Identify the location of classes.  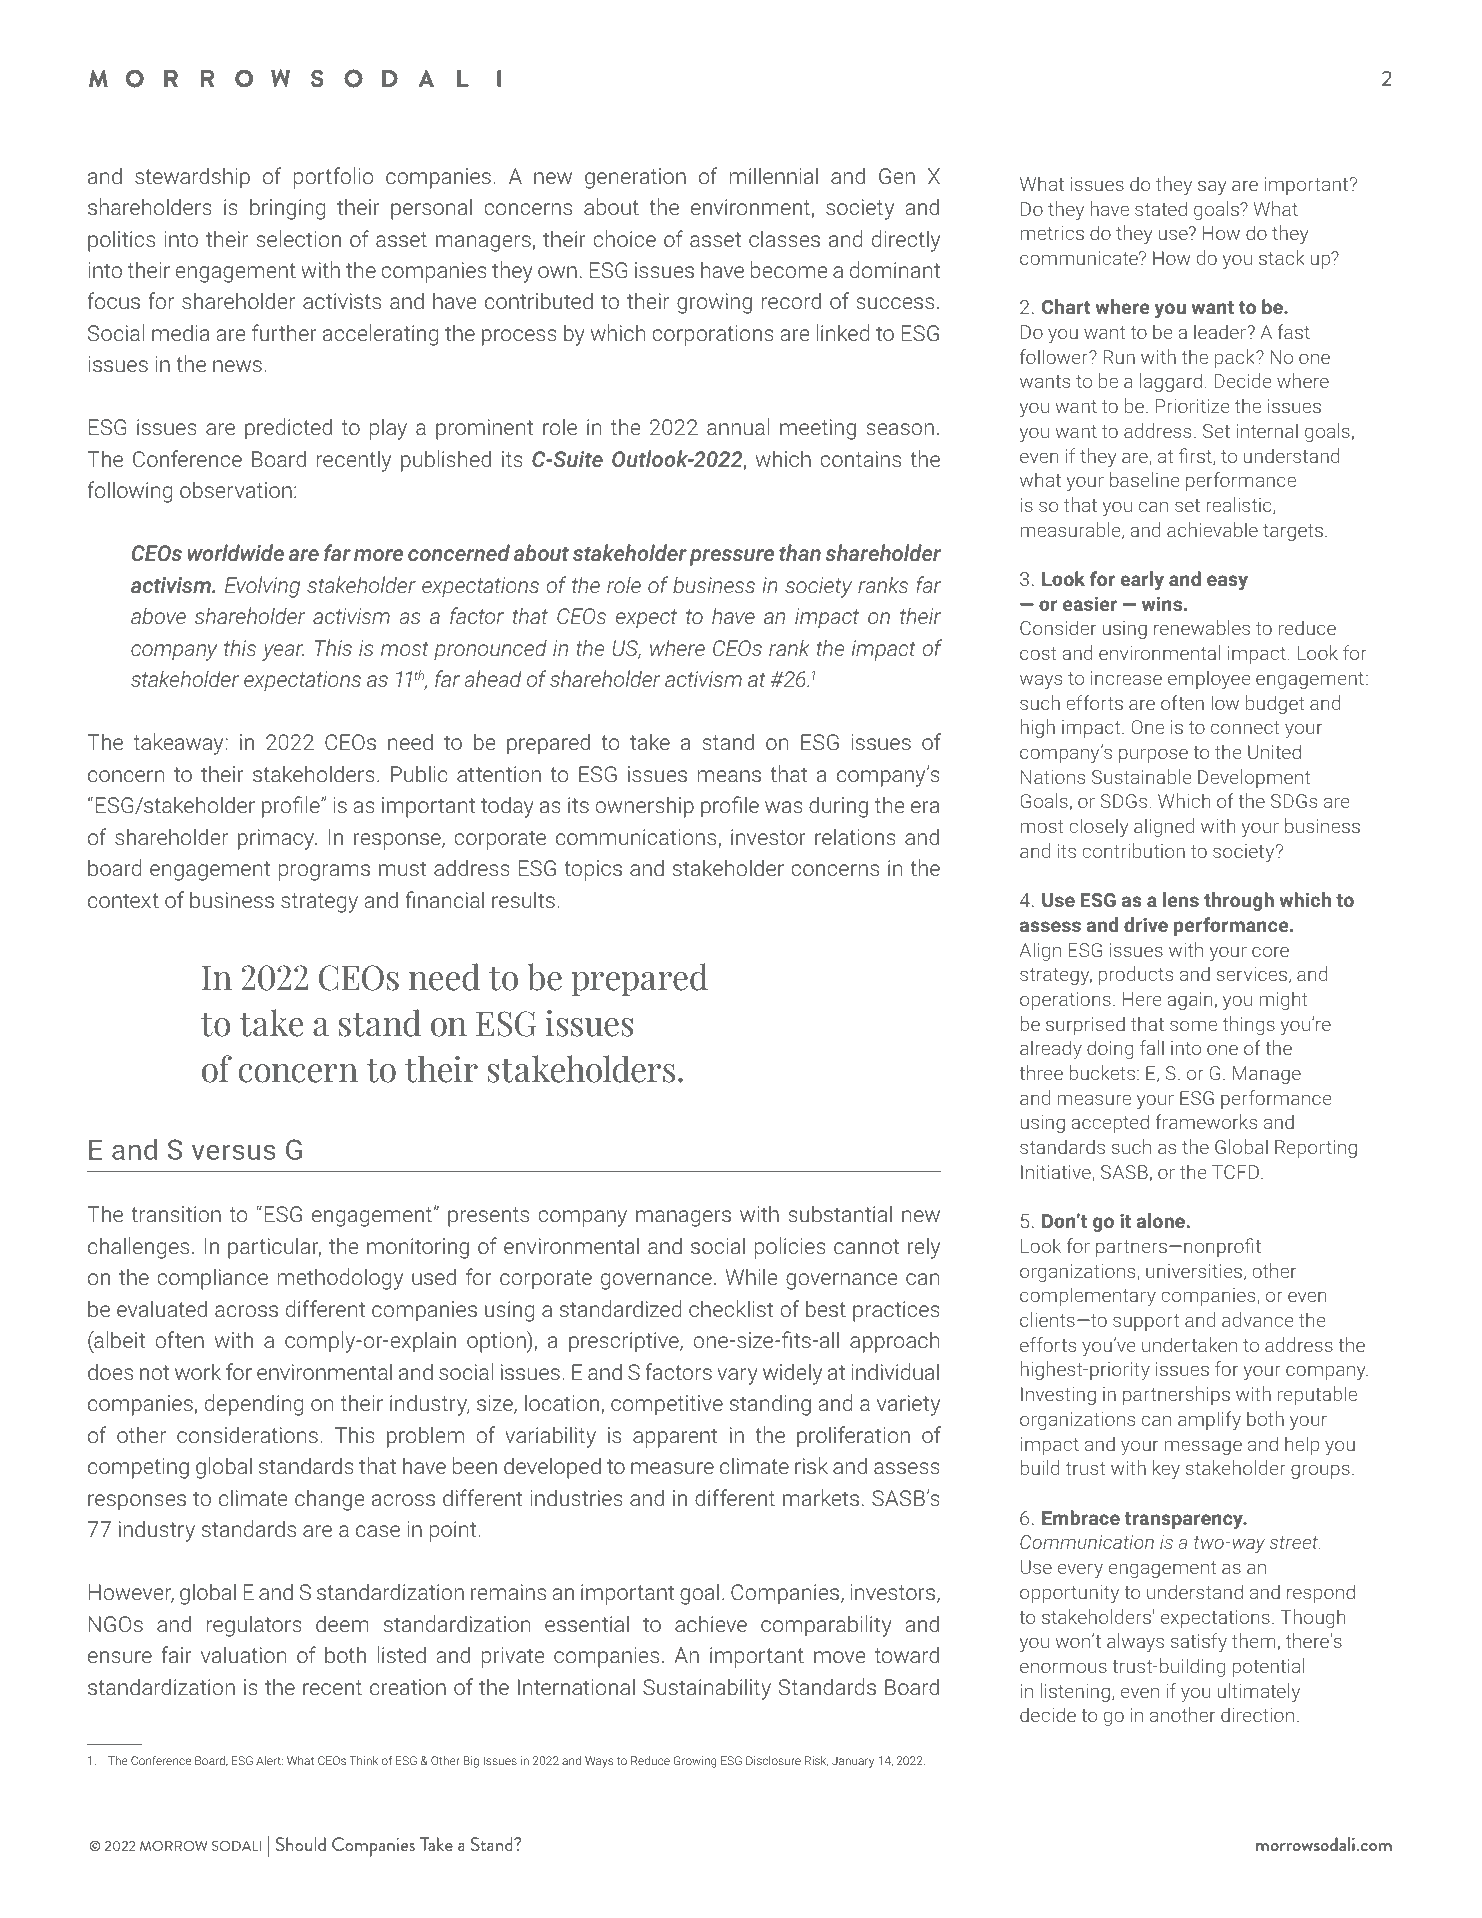
(784, 238).
